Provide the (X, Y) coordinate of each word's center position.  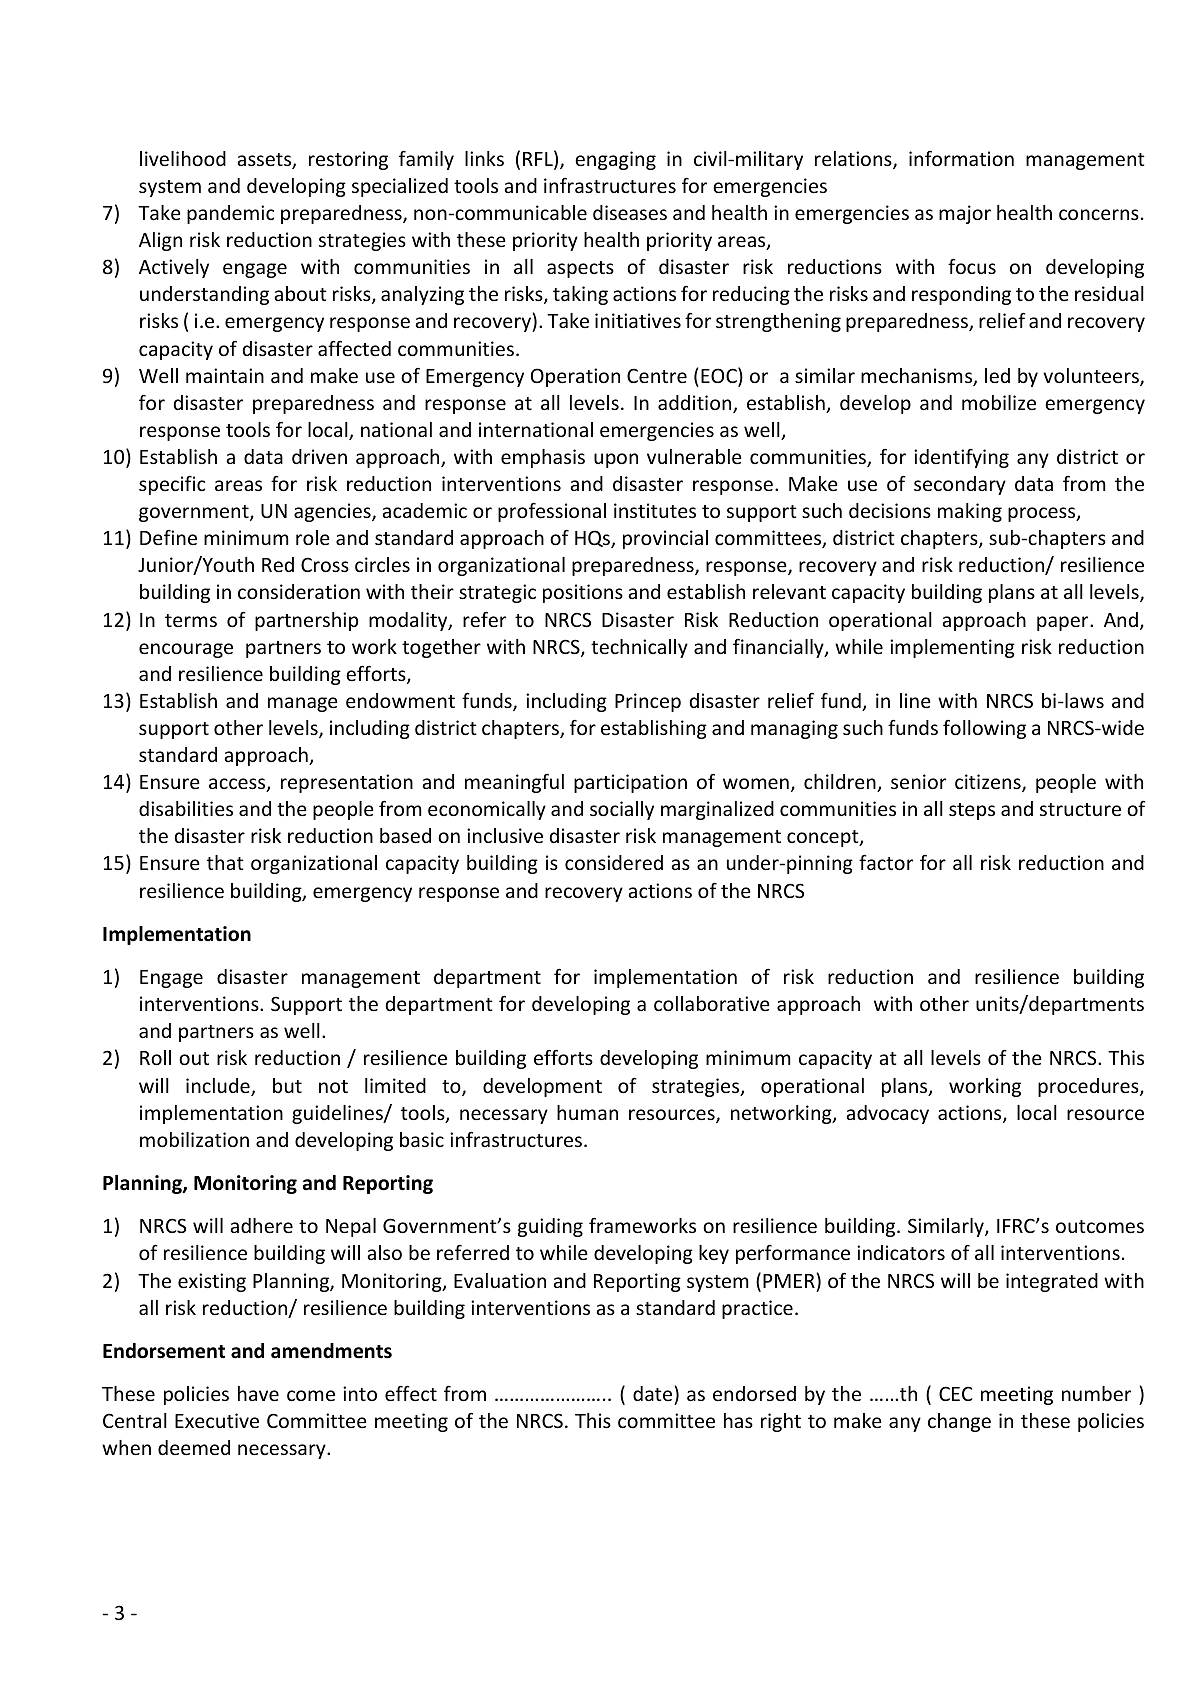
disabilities (186, 808)
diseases (630, 212)
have (258, 1393)
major (965, 214)
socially (622, 810)
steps (972, 811)
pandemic (230, 214)
